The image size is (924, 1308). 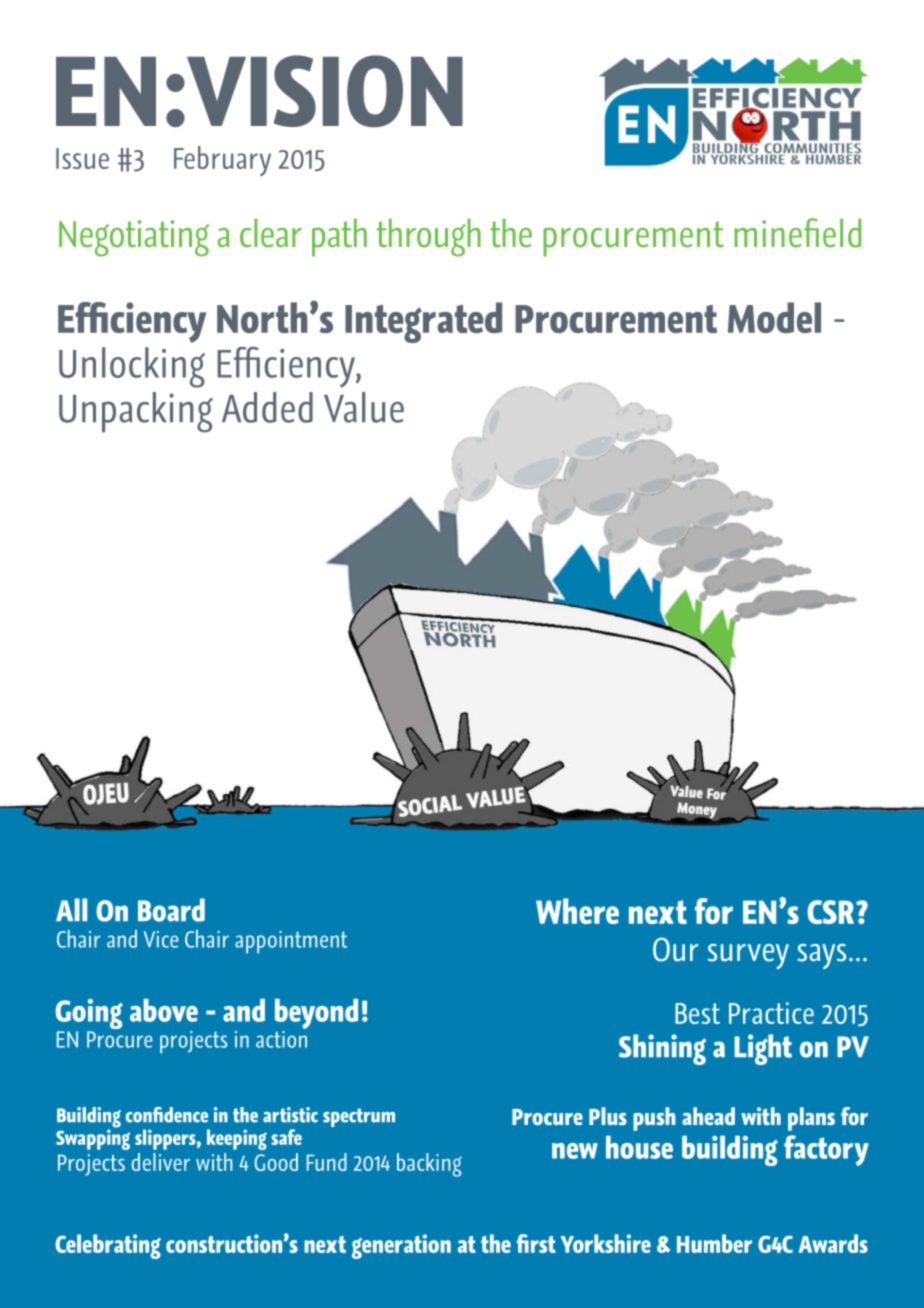 What do you see at coordinates (108, 1246) in the document?
I see `Celebrating` at bounding box center [108, 1246].
